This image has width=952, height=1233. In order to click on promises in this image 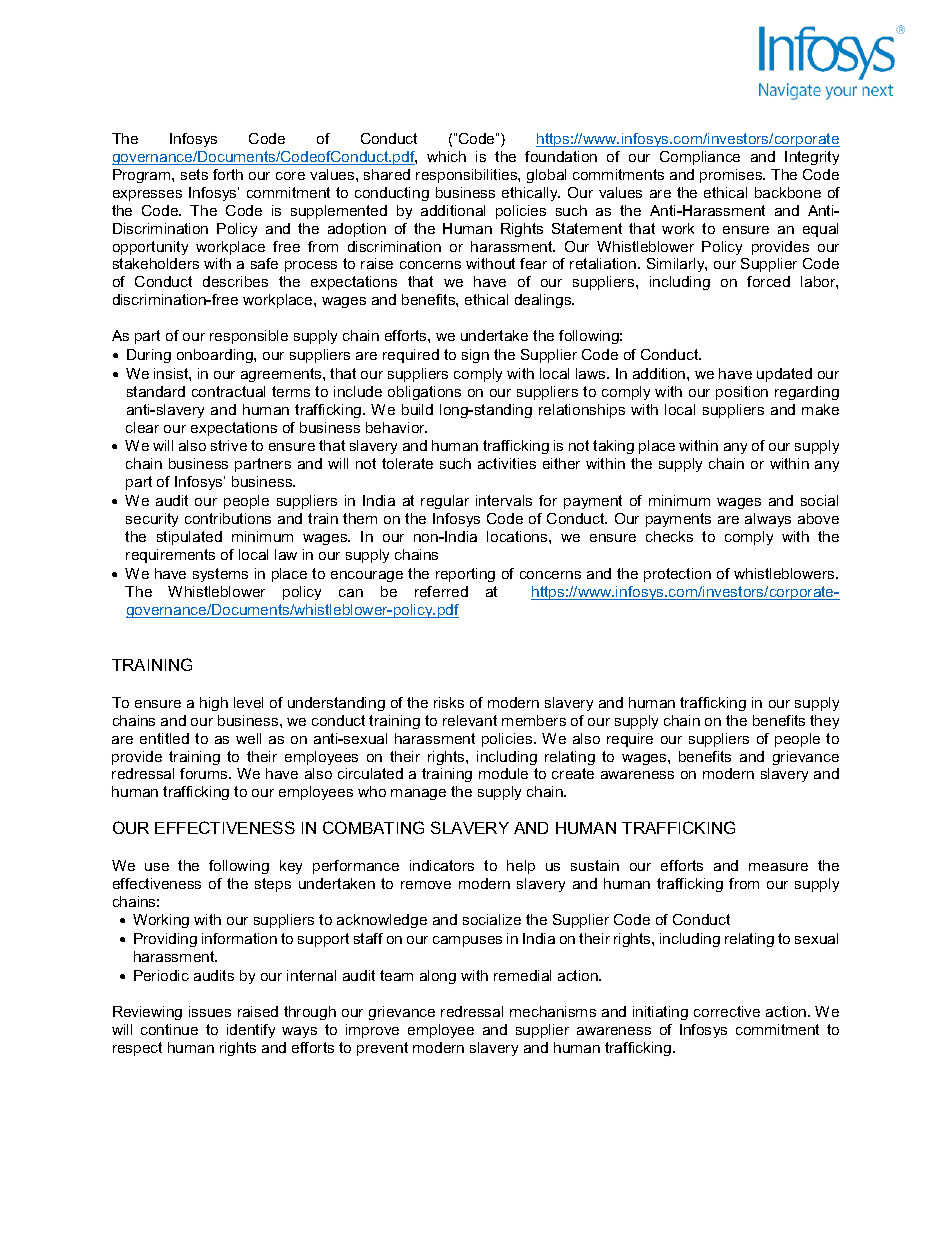, I will do `click(732, 176)`.
